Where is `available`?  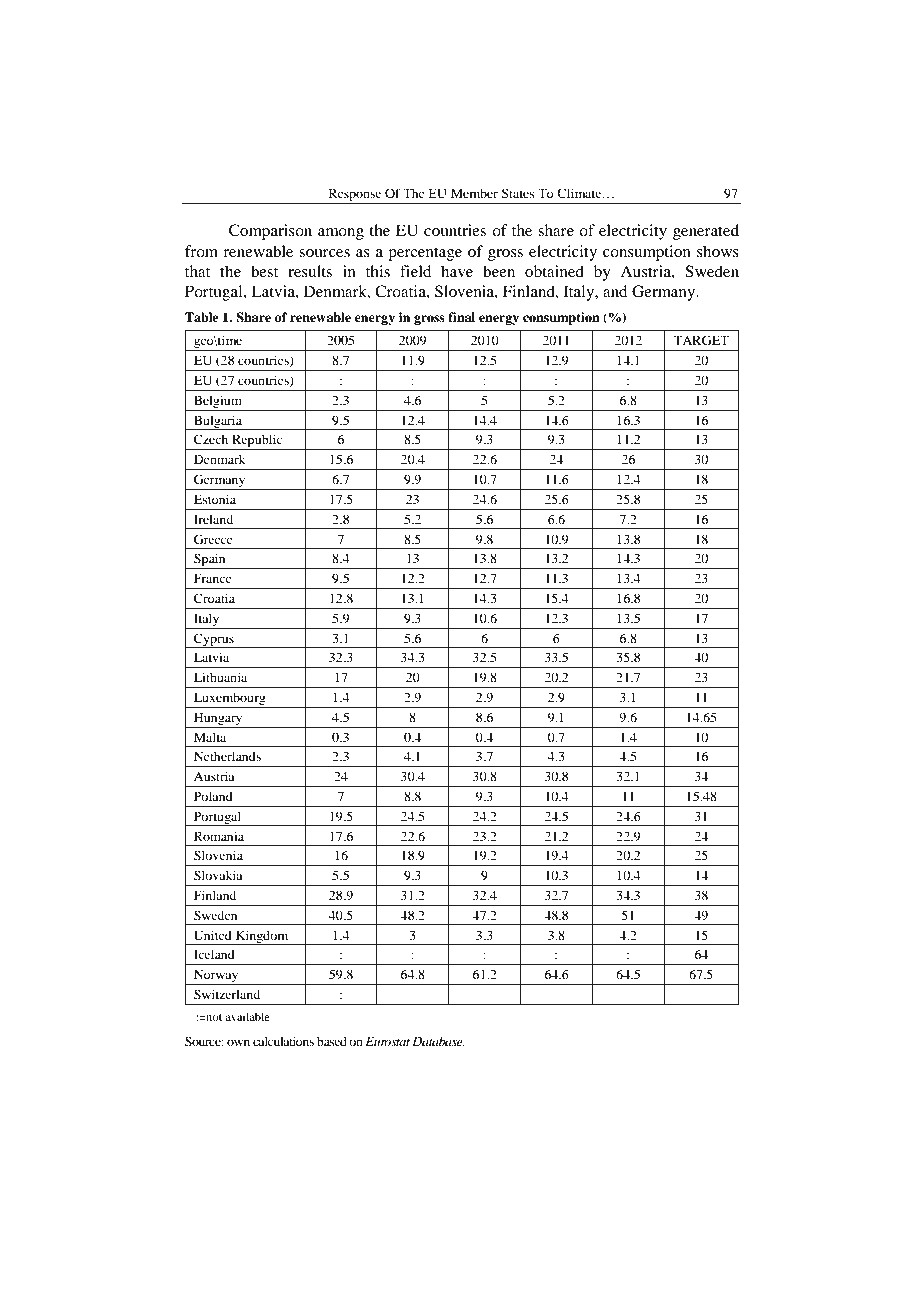
available is located at coordinates (247, 1016).
